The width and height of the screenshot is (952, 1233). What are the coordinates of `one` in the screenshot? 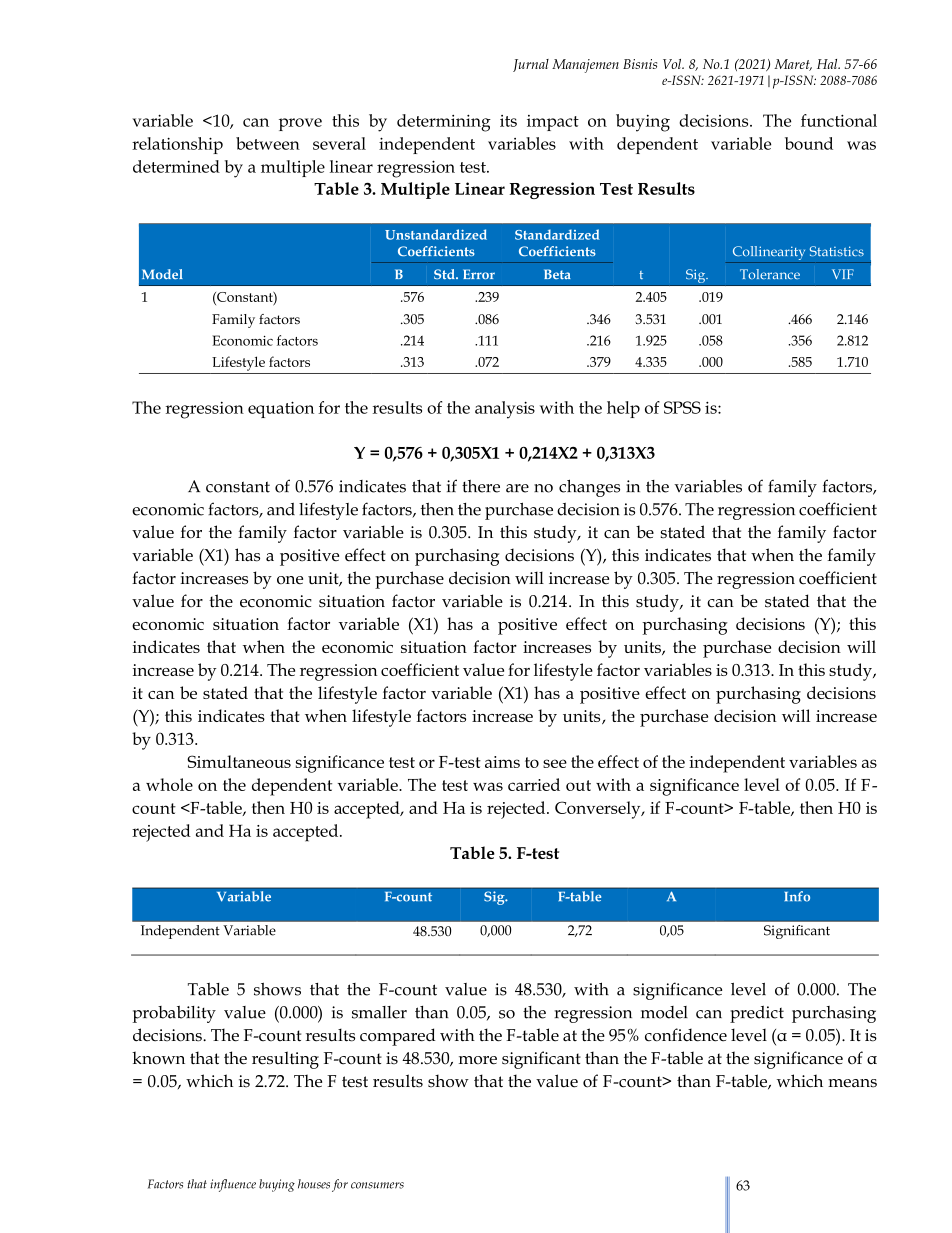 It's located at (290, 580).
